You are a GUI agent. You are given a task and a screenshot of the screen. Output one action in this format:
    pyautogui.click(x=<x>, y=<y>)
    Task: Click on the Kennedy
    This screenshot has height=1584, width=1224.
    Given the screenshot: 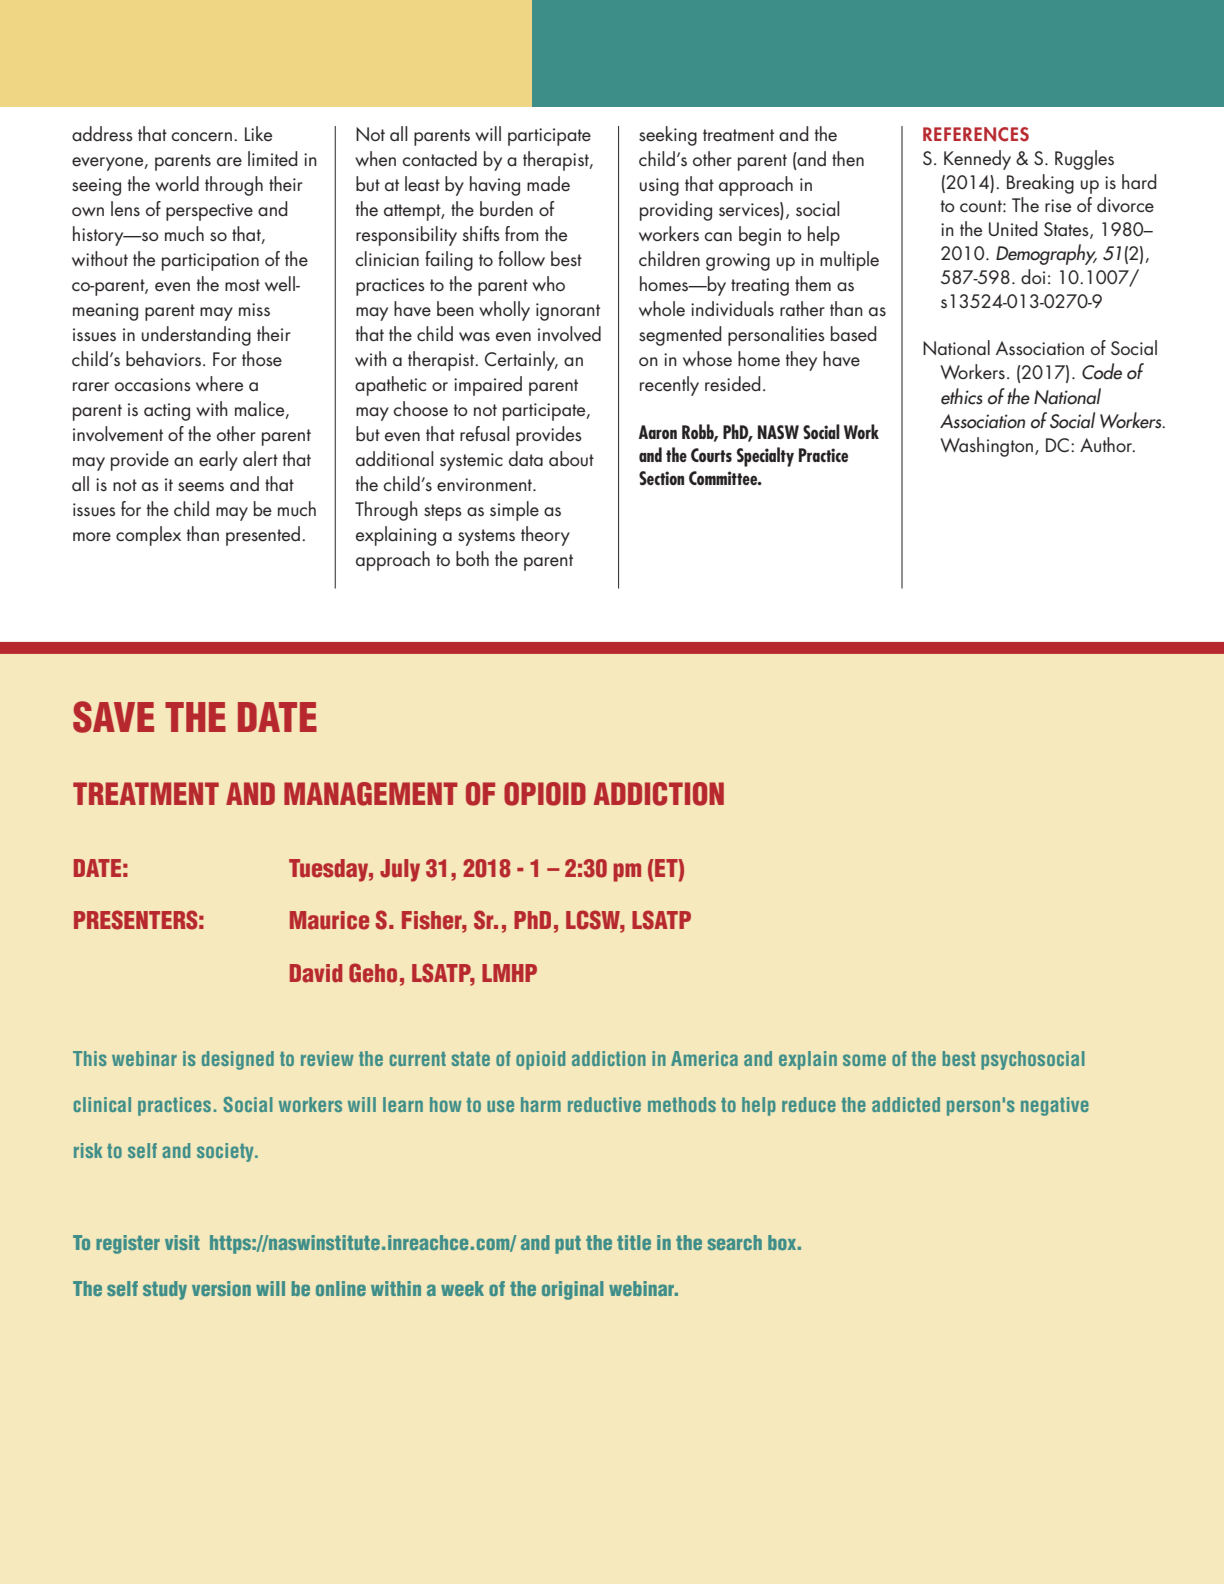 What is the action you would take?
    pyautogui.click(x=977, y=160)
